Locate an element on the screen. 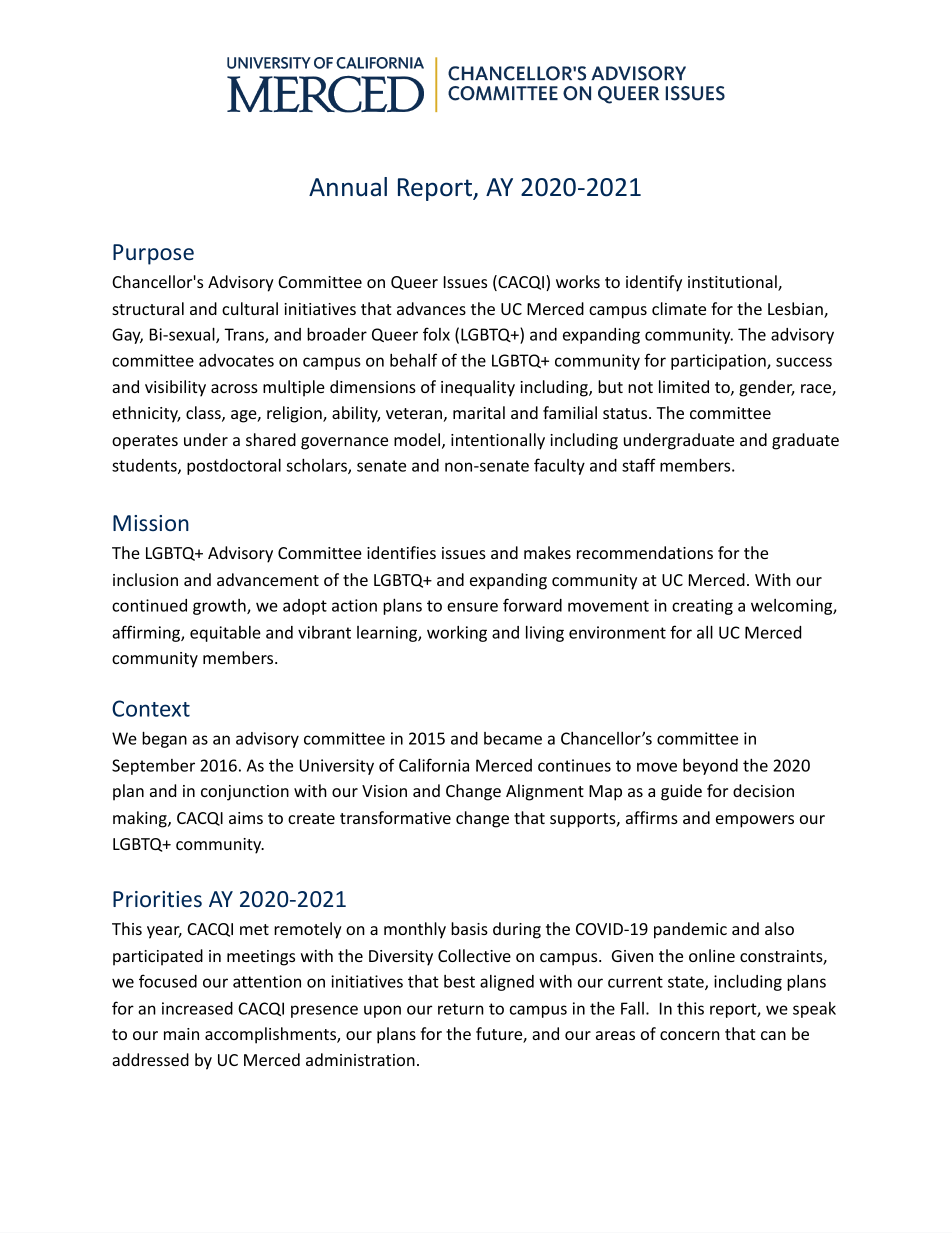  identify is located at coordinates (654, 283).
